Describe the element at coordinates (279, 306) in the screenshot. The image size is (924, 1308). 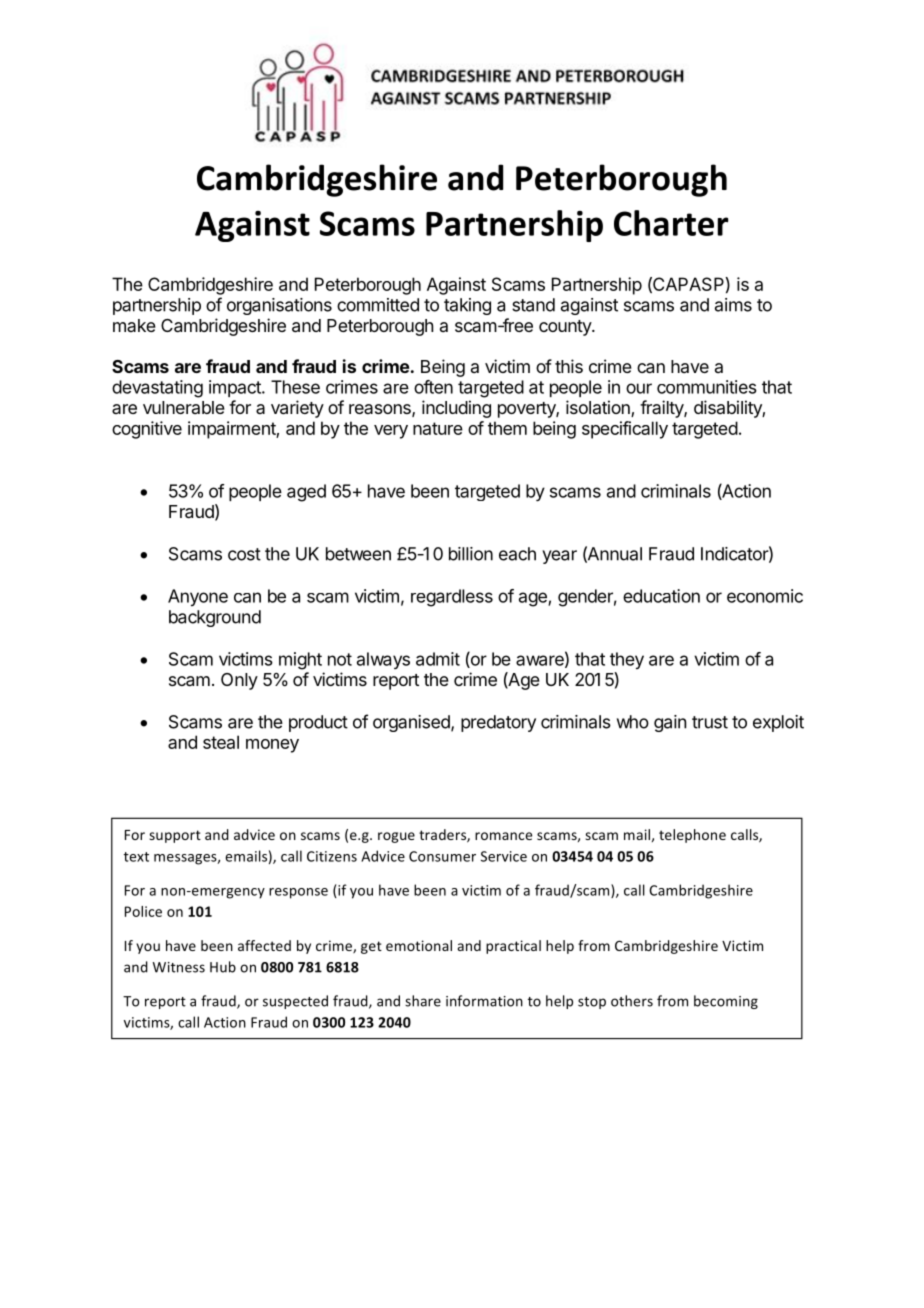
I see `organisations` at that location.
